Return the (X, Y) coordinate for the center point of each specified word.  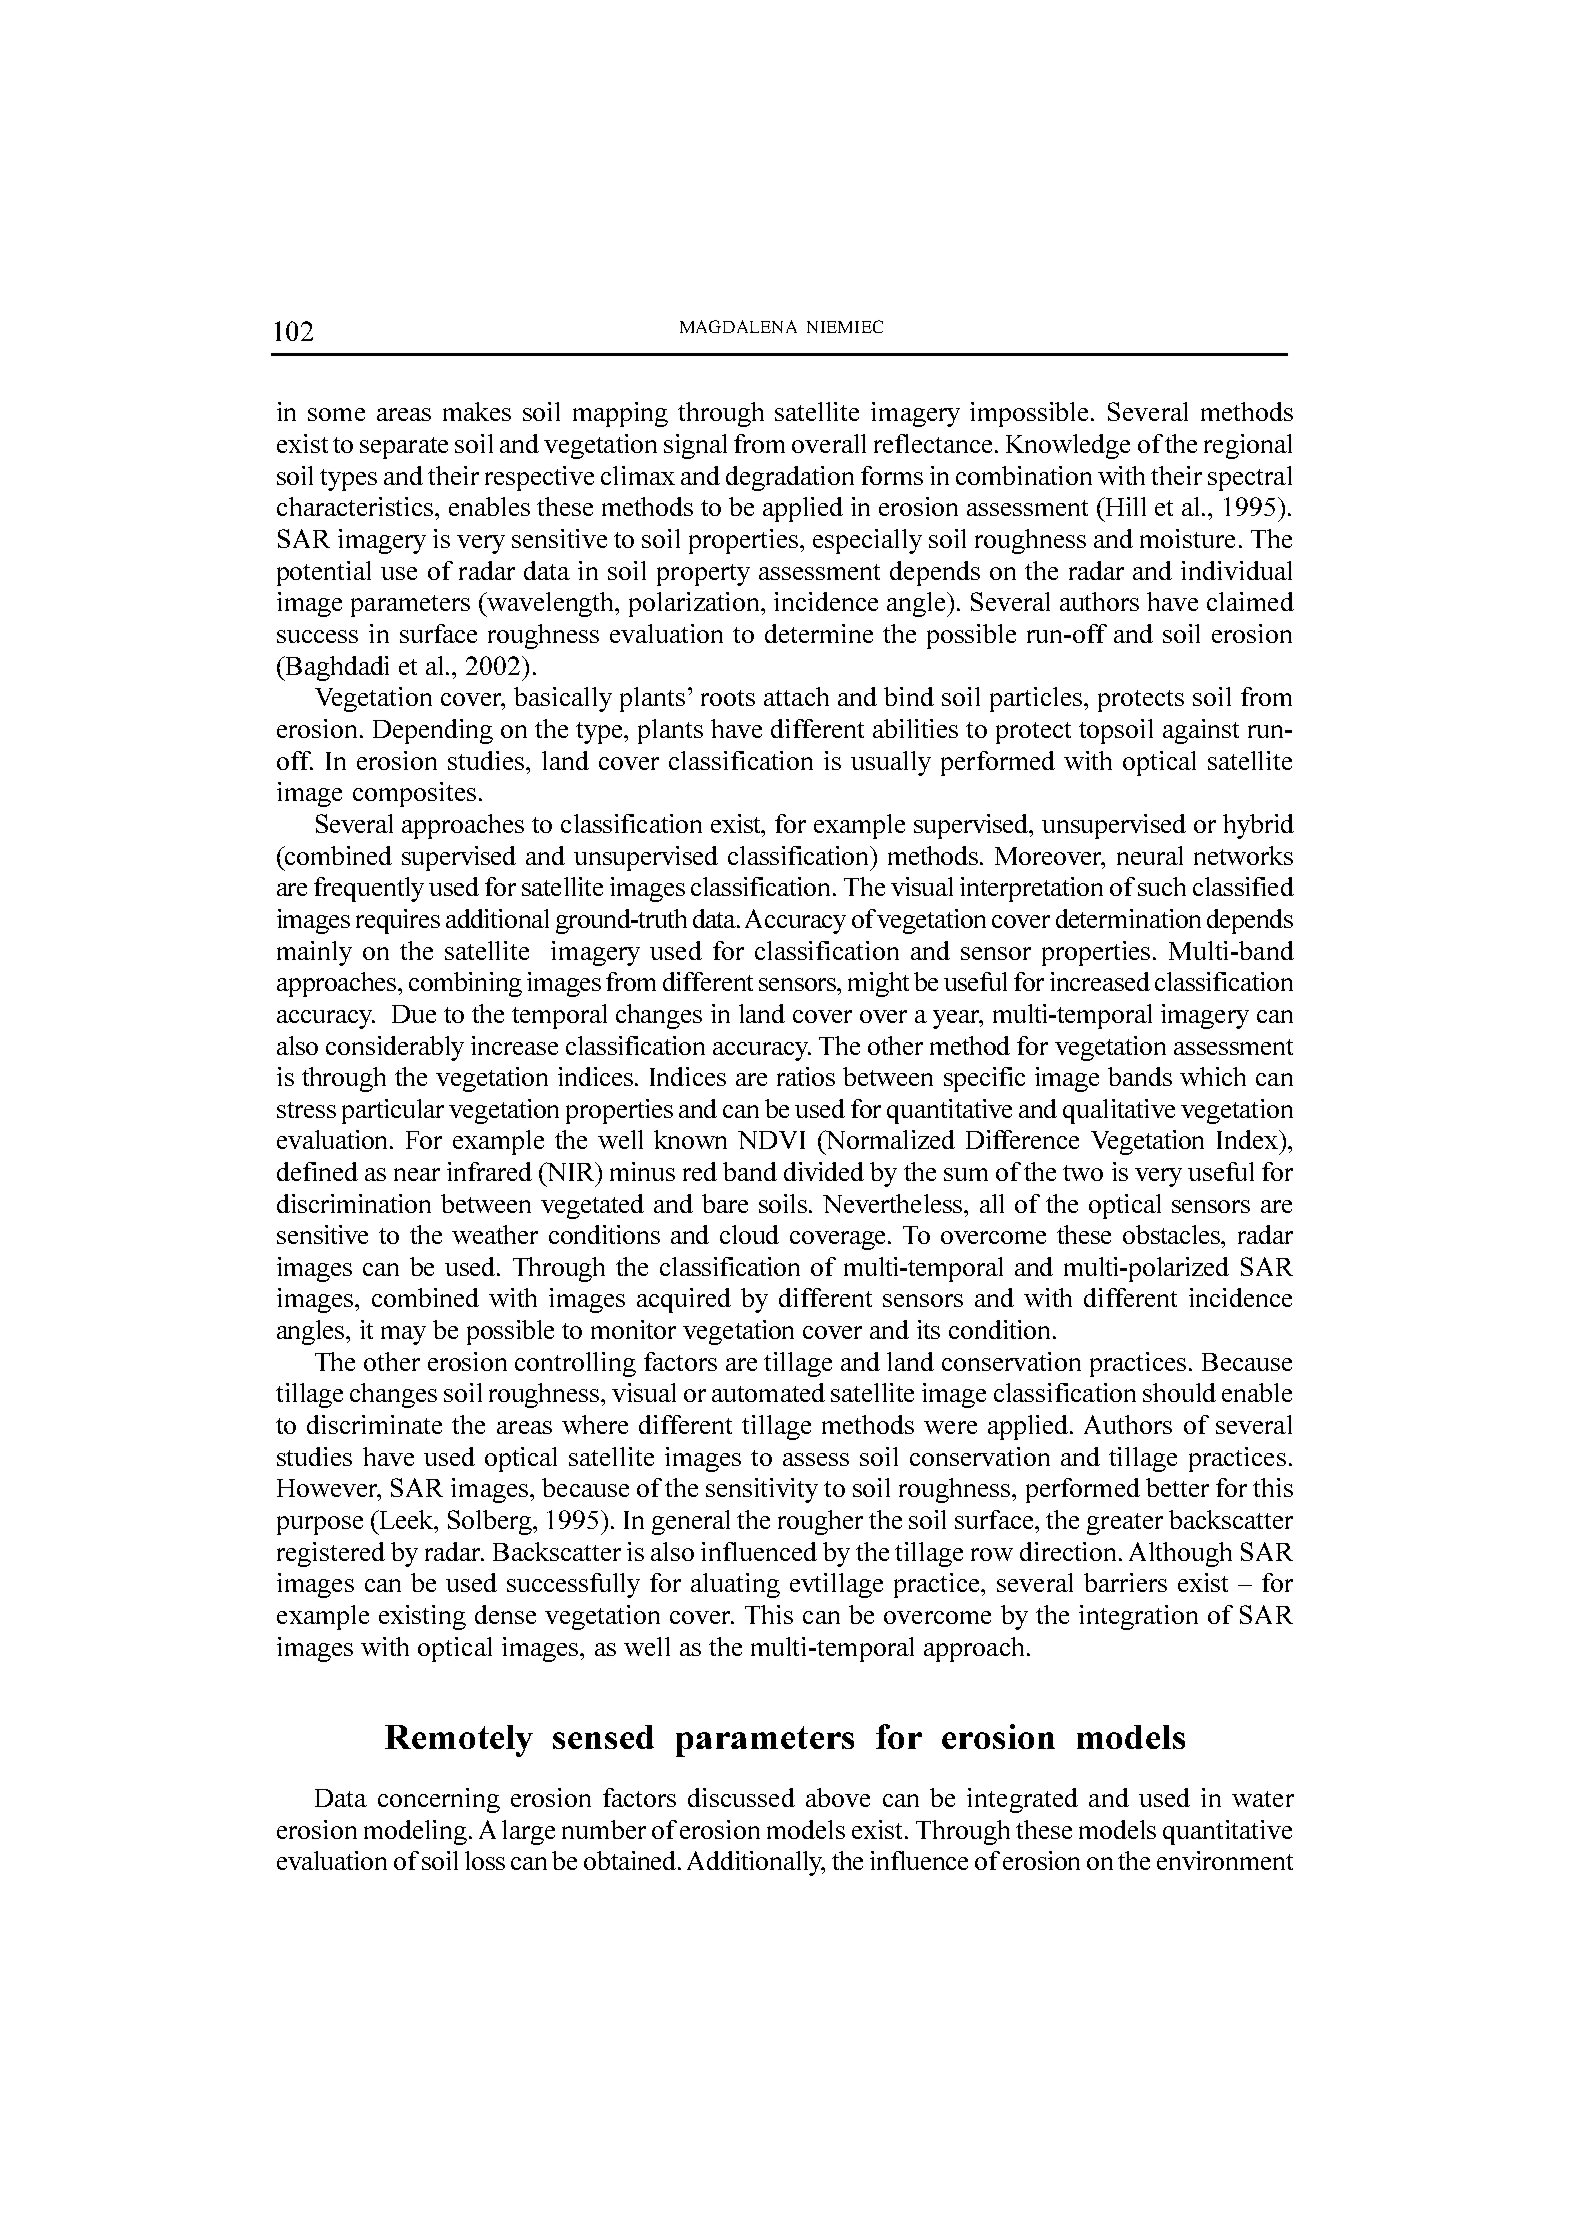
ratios (806, 1076)
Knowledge (1068, 446)
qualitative (1119, 1111)
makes (477, 411)
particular (393, 1111)
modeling (417, 1832)
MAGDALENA (738, 326)
